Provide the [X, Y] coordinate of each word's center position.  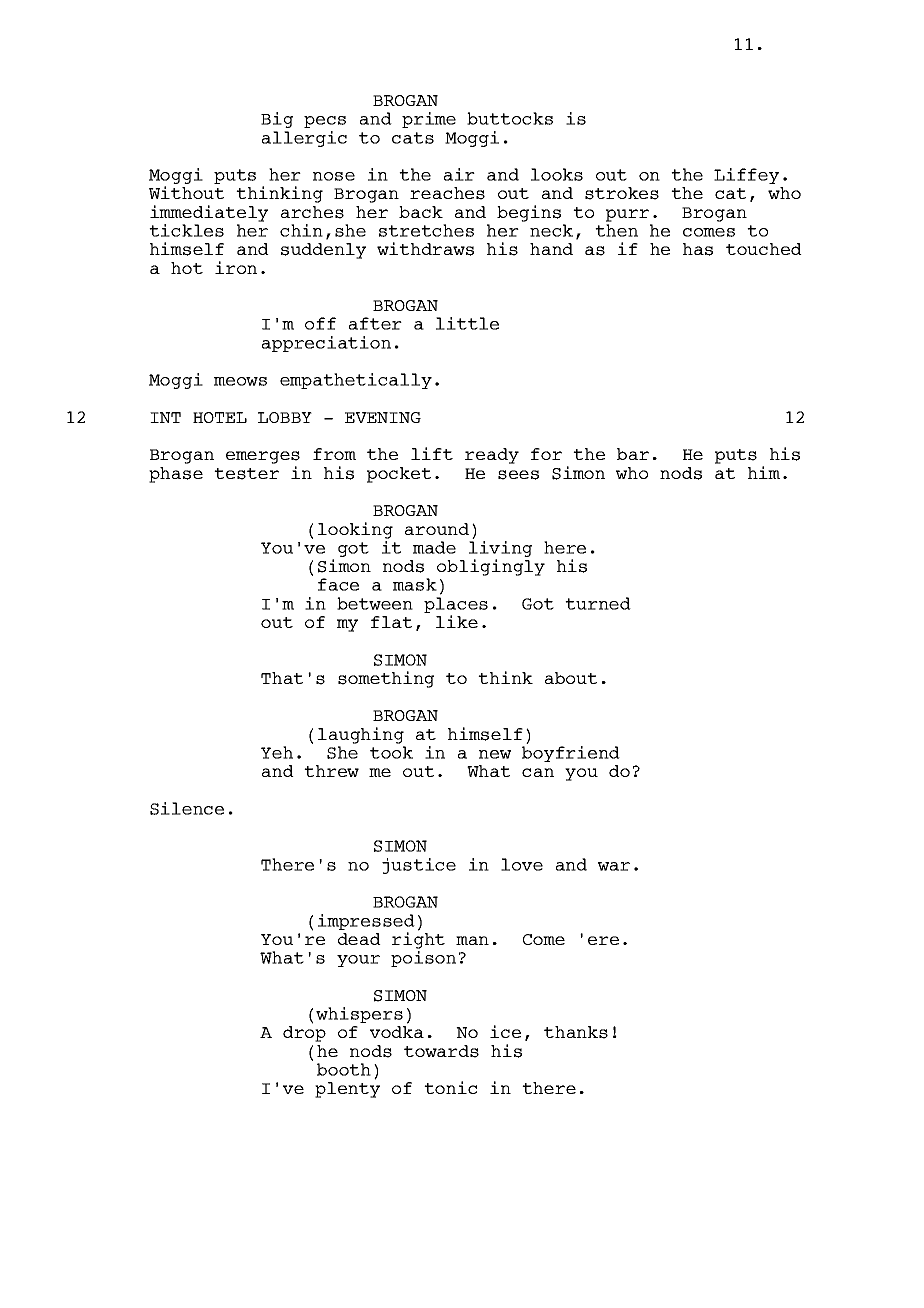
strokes [622, 193]
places [456, 606]
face [338, 584]
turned [598, 603]
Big [277, 120]
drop [304, 1034]
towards [441, 1051]
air [459, 174]
